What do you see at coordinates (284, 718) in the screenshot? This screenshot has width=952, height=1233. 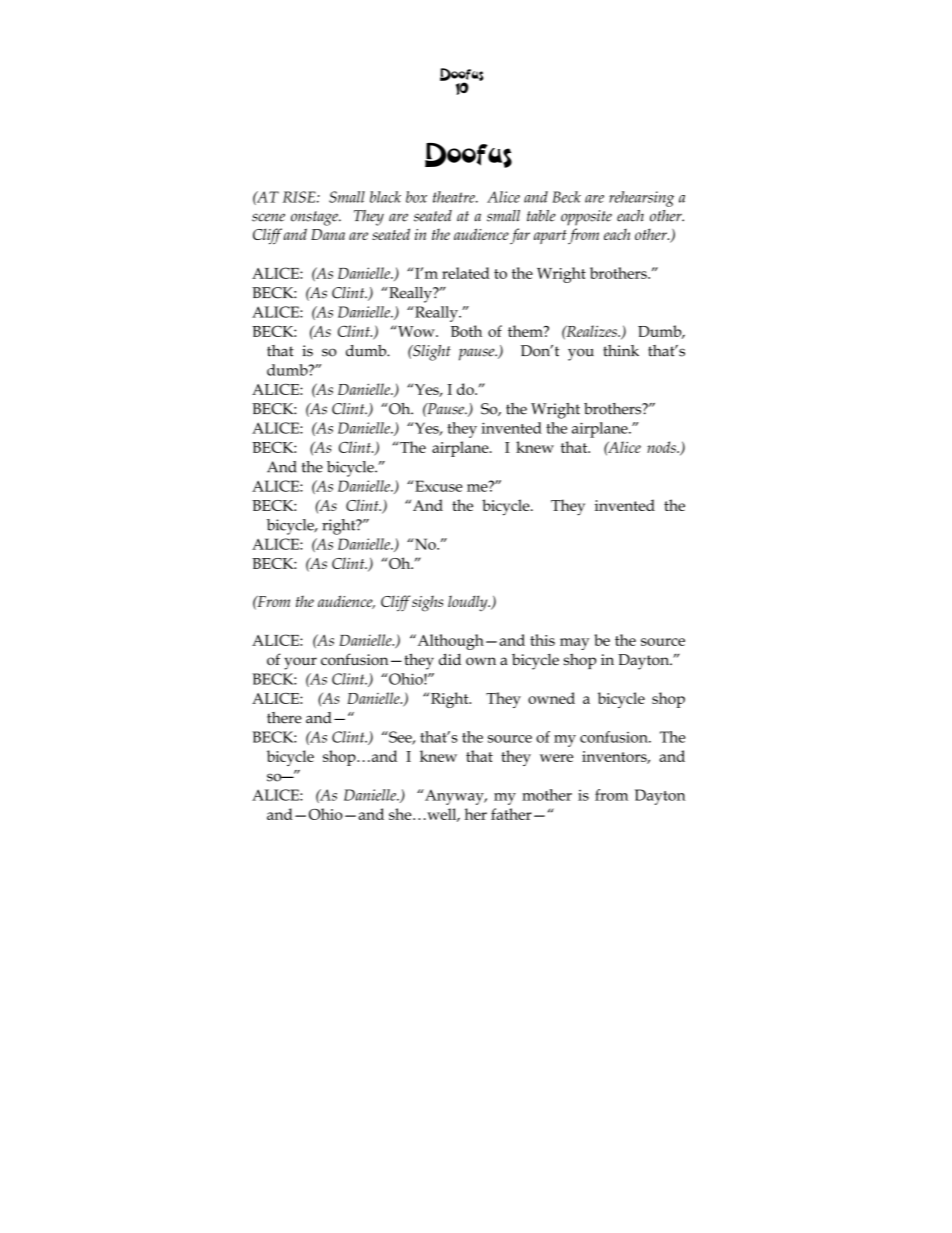 I see `there` at bounding box center [284, 718].
